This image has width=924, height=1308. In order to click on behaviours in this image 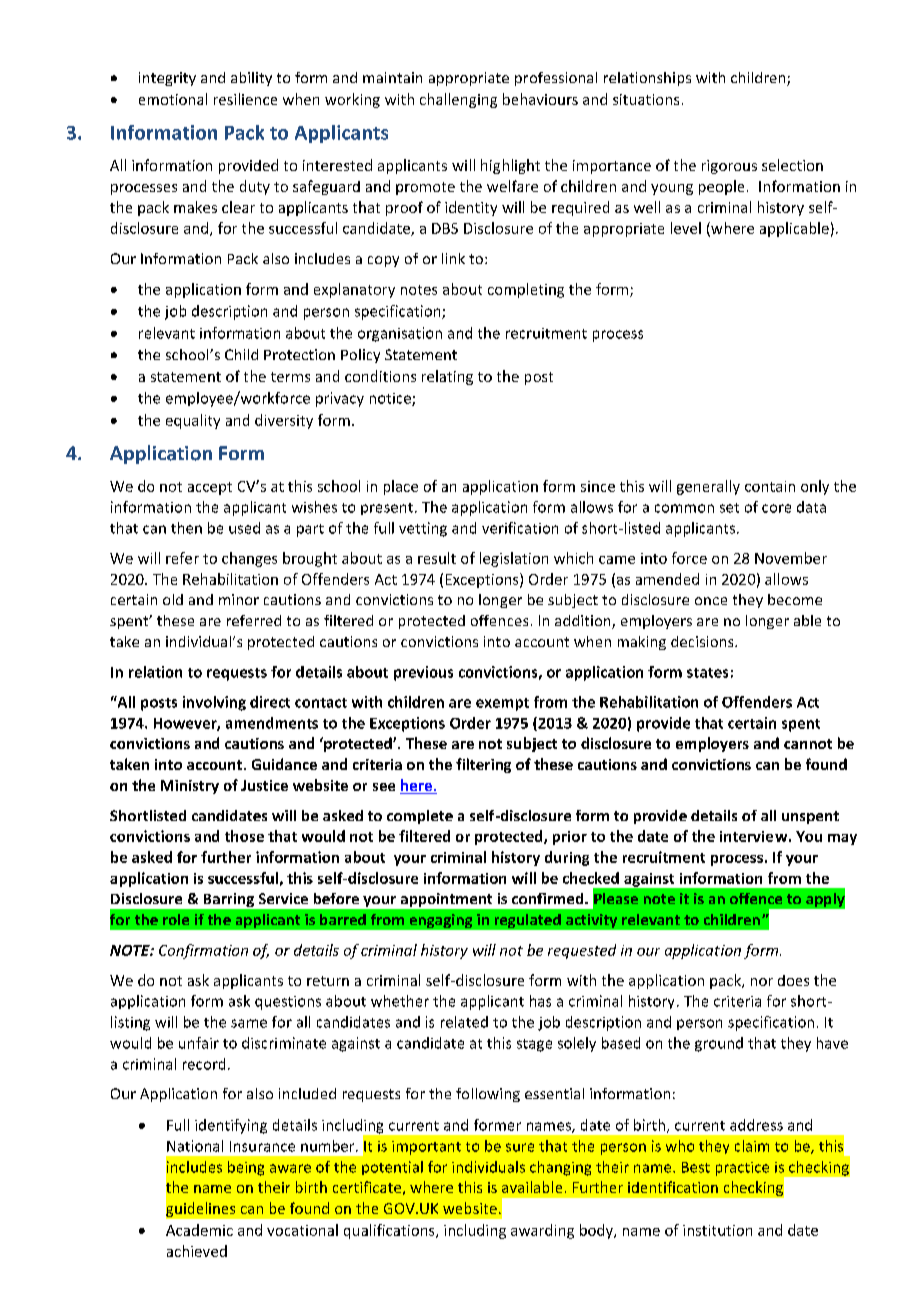, I will do `click(540, 99)`.
